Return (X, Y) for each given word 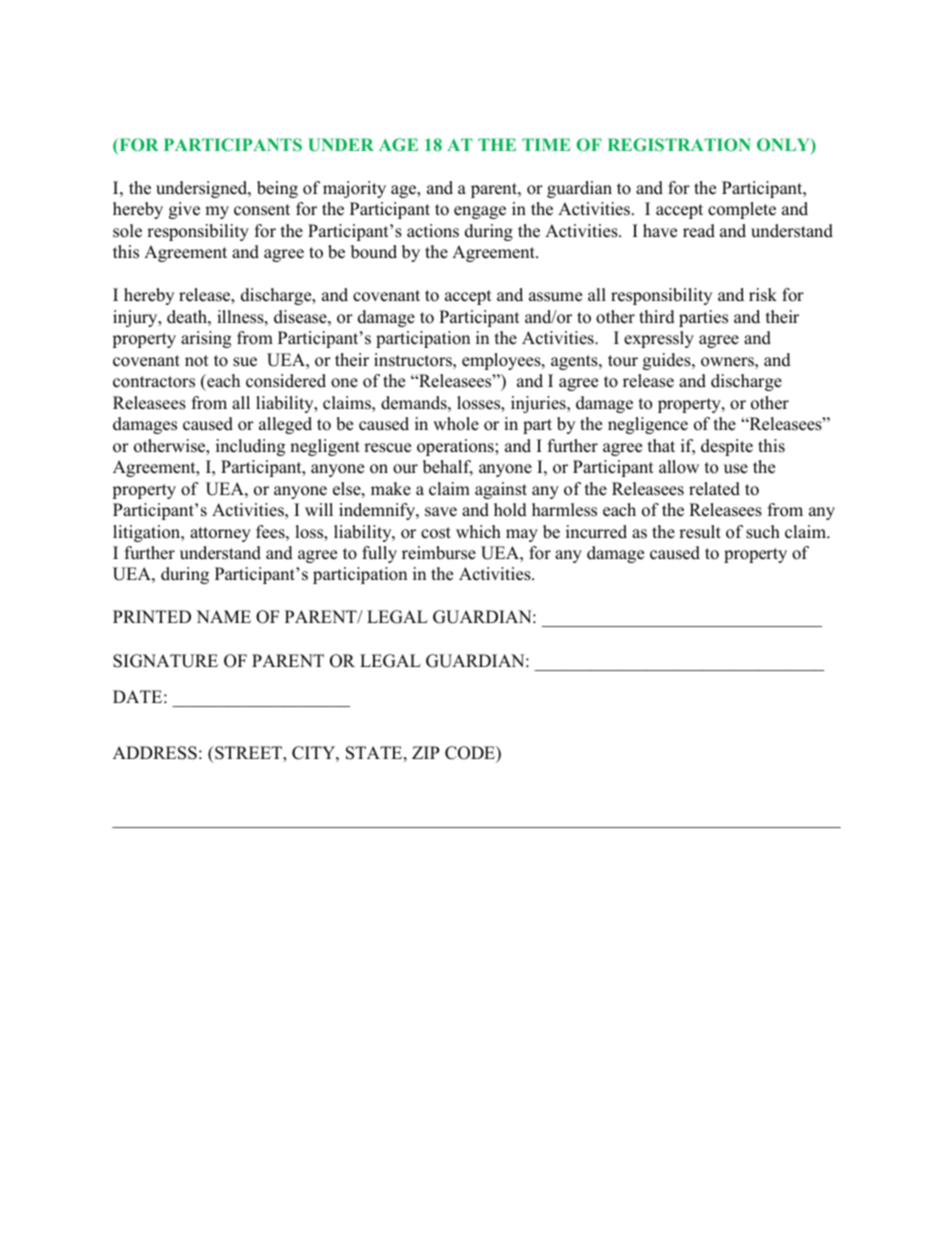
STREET (248, 754)
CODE (471, 754)
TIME (546, 144)
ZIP (425, 752)
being (277, 189)
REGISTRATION (679, 144)
